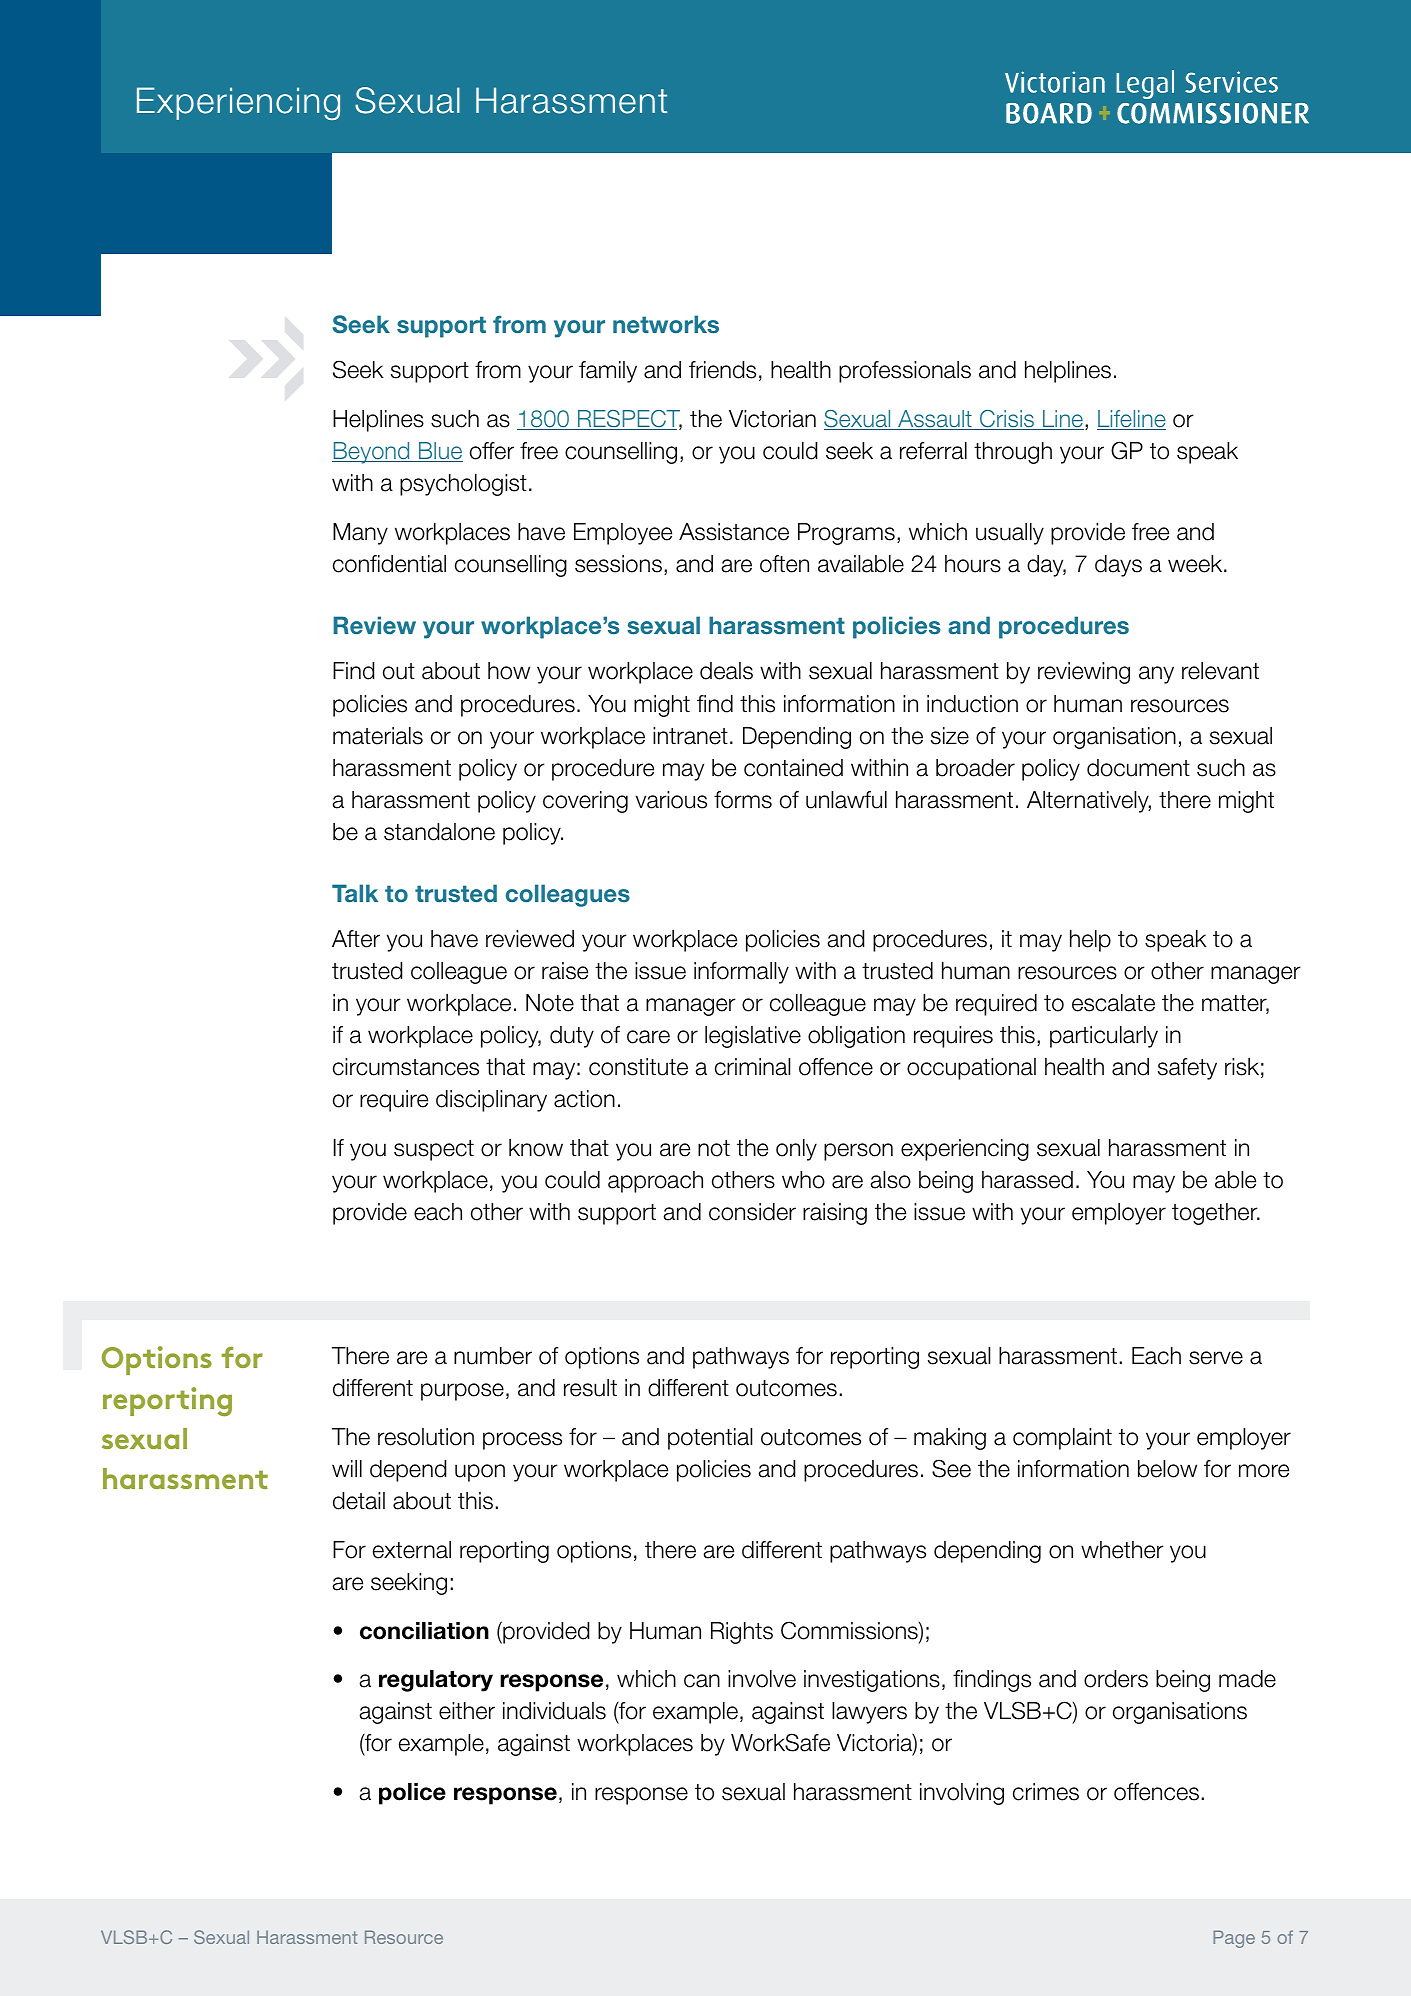 Image resolution: width=1411 pixels, height=1996 pixels. What do you see at coordinates (1007, 420) in the document?
I see `Crisis` at bounding box center [1007, 420].
